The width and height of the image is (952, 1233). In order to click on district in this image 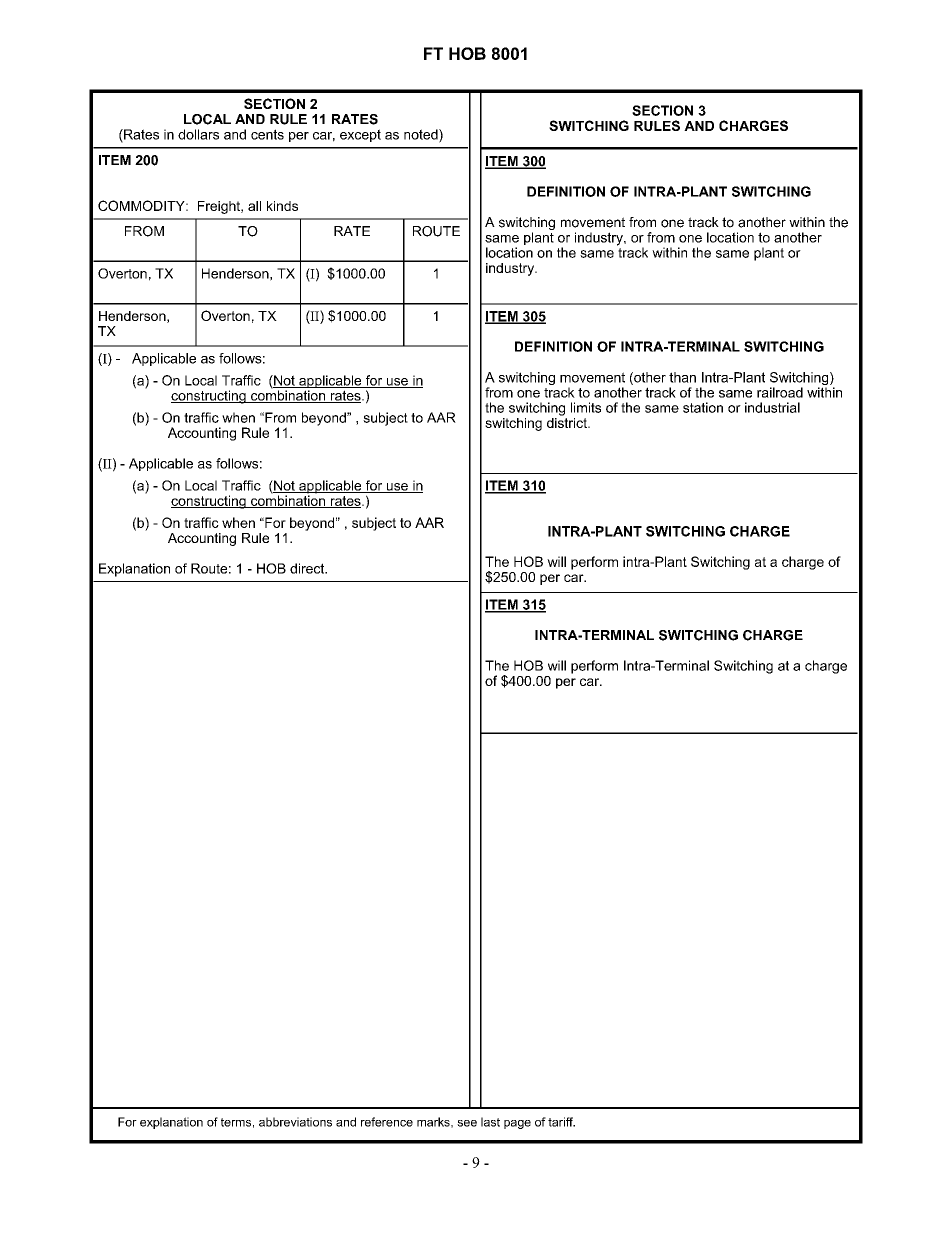, I will do `click(568, 421)`.
